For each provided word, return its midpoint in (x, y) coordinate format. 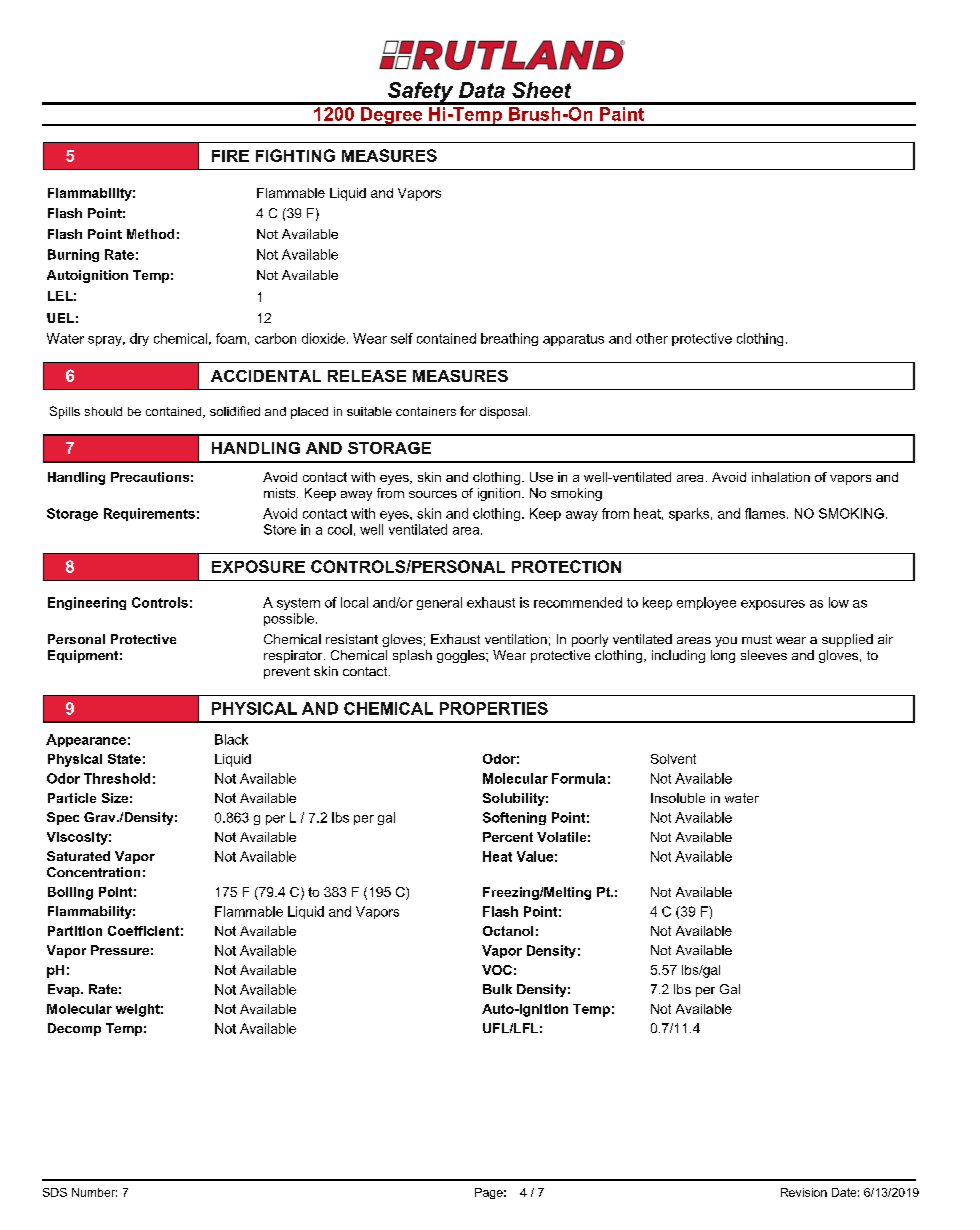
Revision (804, 1192)
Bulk (497, 989)
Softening (514, 818)
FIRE (230, 156)
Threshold (117, 778)
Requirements (149, 514)
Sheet (541, 90)
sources (433, 494)
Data (482, 90)
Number (94, 1192)
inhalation (781, 477)
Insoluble (678, 798)
